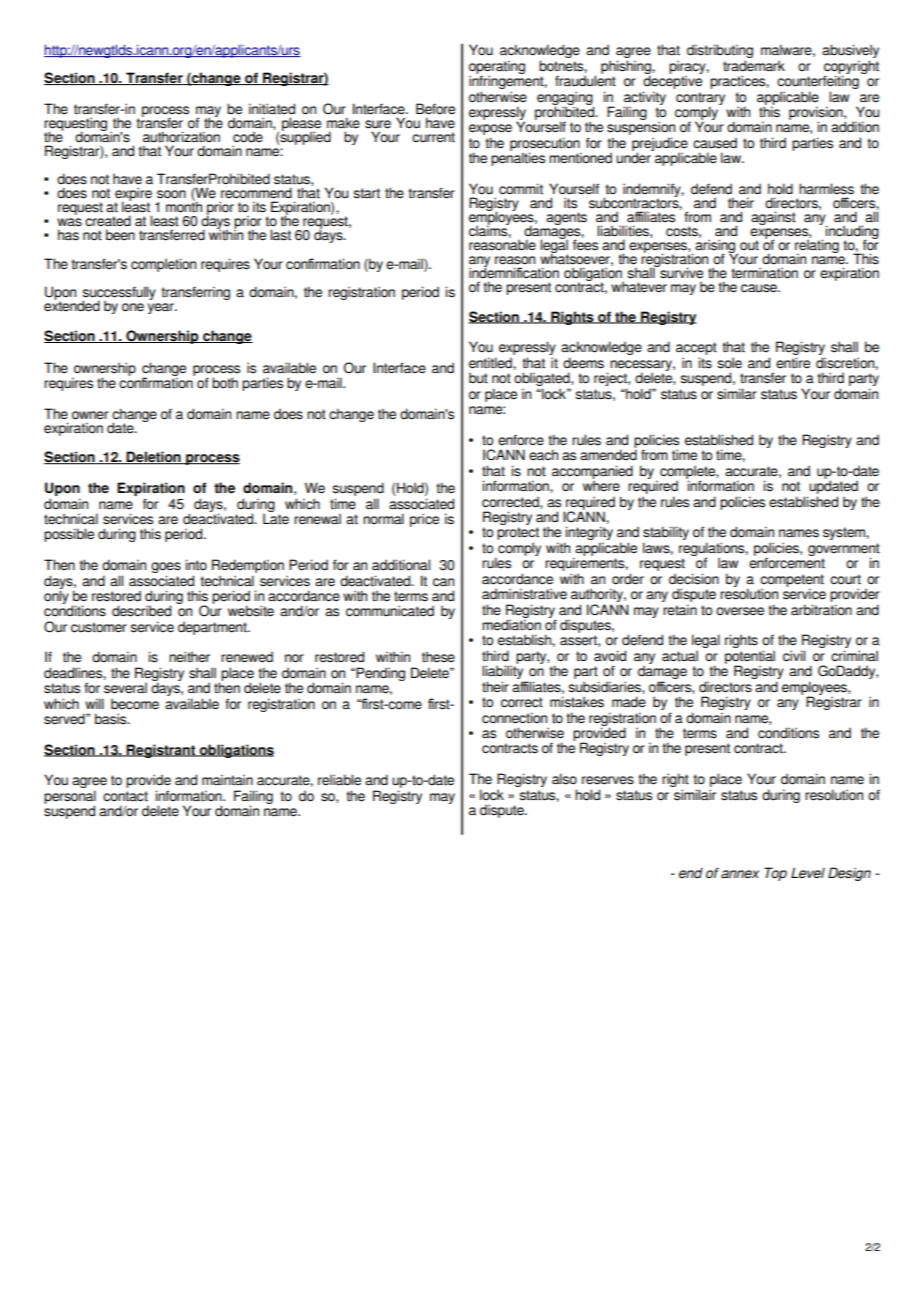 The height and width of the screenshot is (1308, 924). What do you see at coordinates (775, 874) in the screenshot?
I see `Top` at bounding box center [775, 874].
